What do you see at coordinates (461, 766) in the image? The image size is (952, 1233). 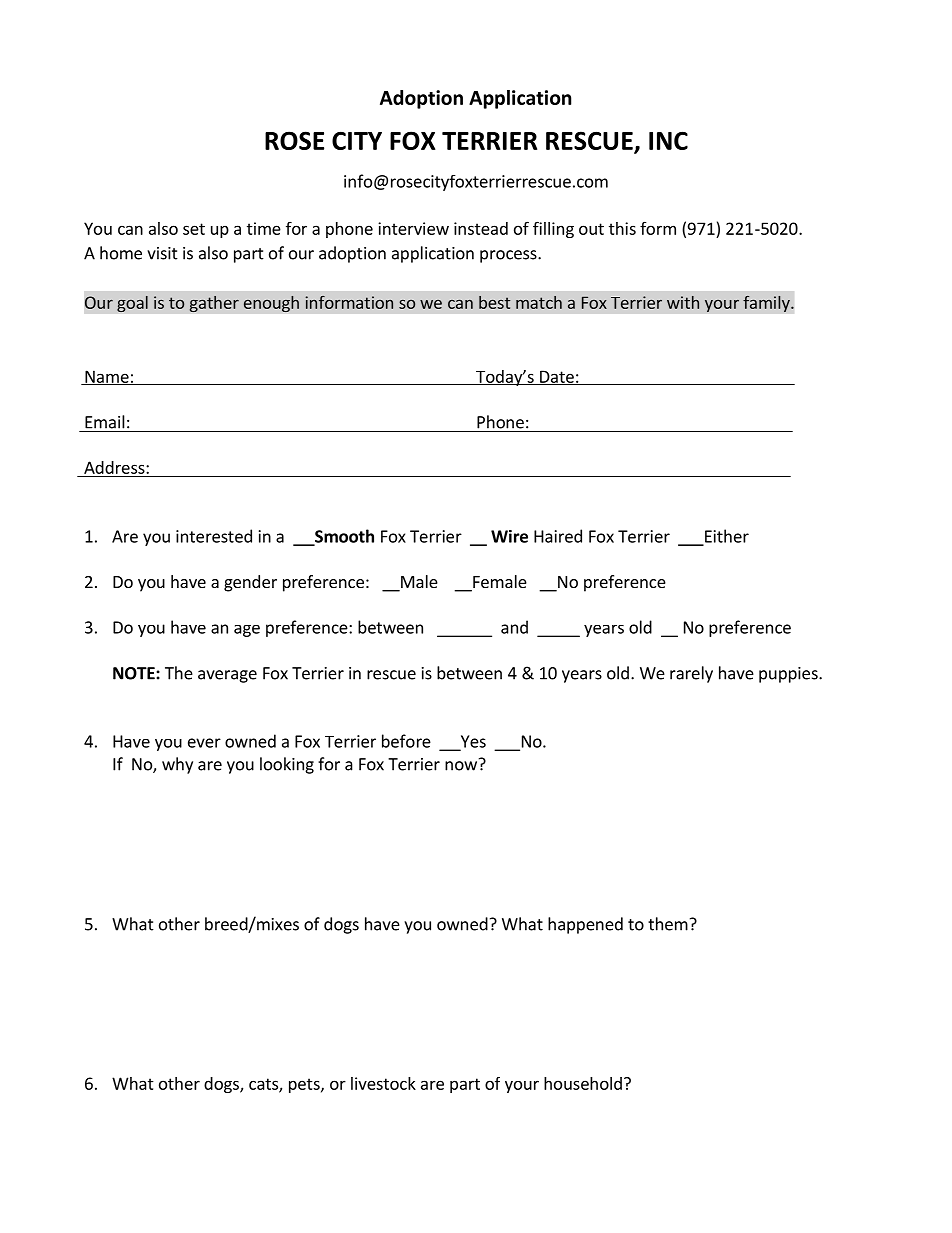 I see `now` at bounding box center [461, 766].
